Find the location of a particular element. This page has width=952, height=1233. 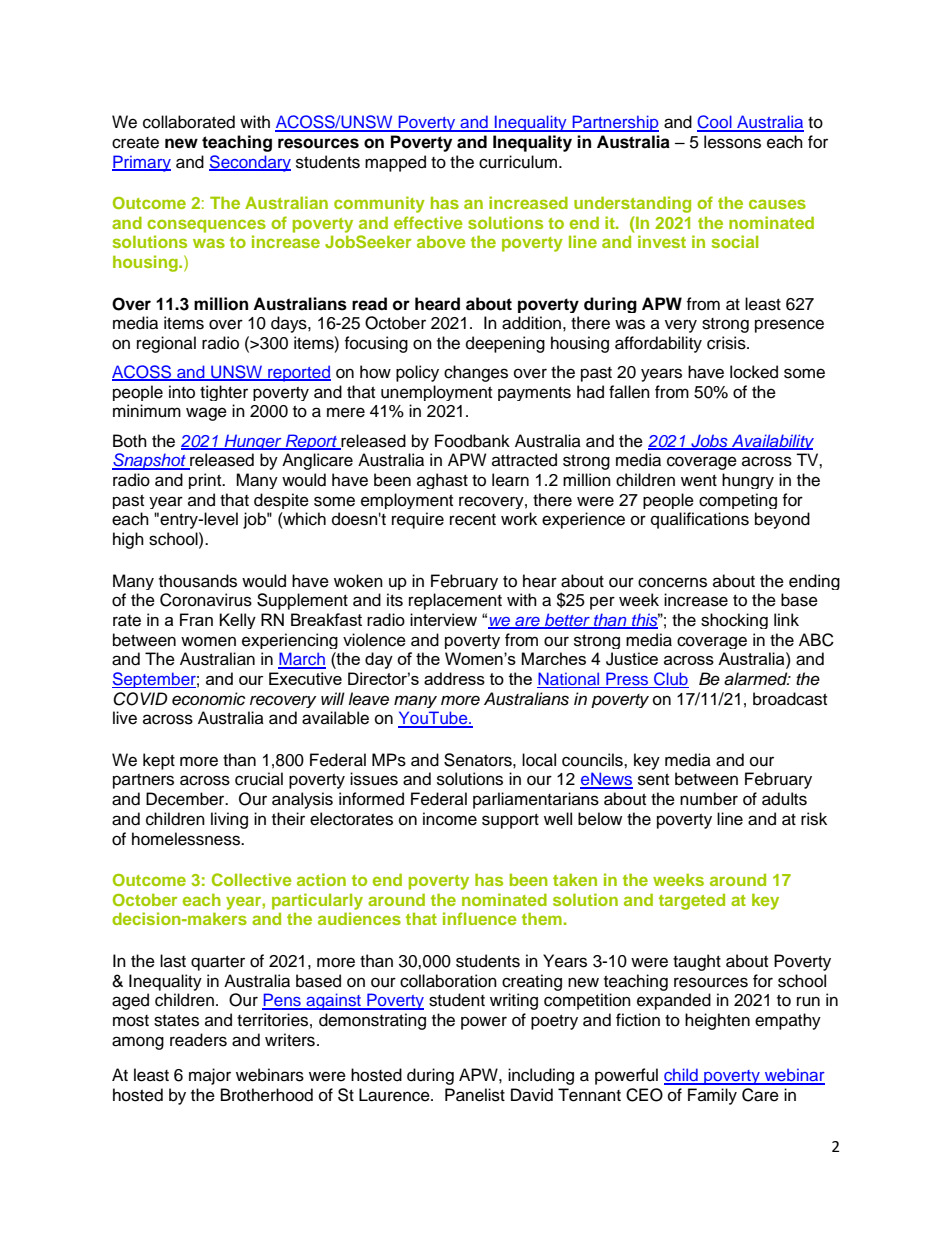

Panelist is located at coordinates (475, 1095).
